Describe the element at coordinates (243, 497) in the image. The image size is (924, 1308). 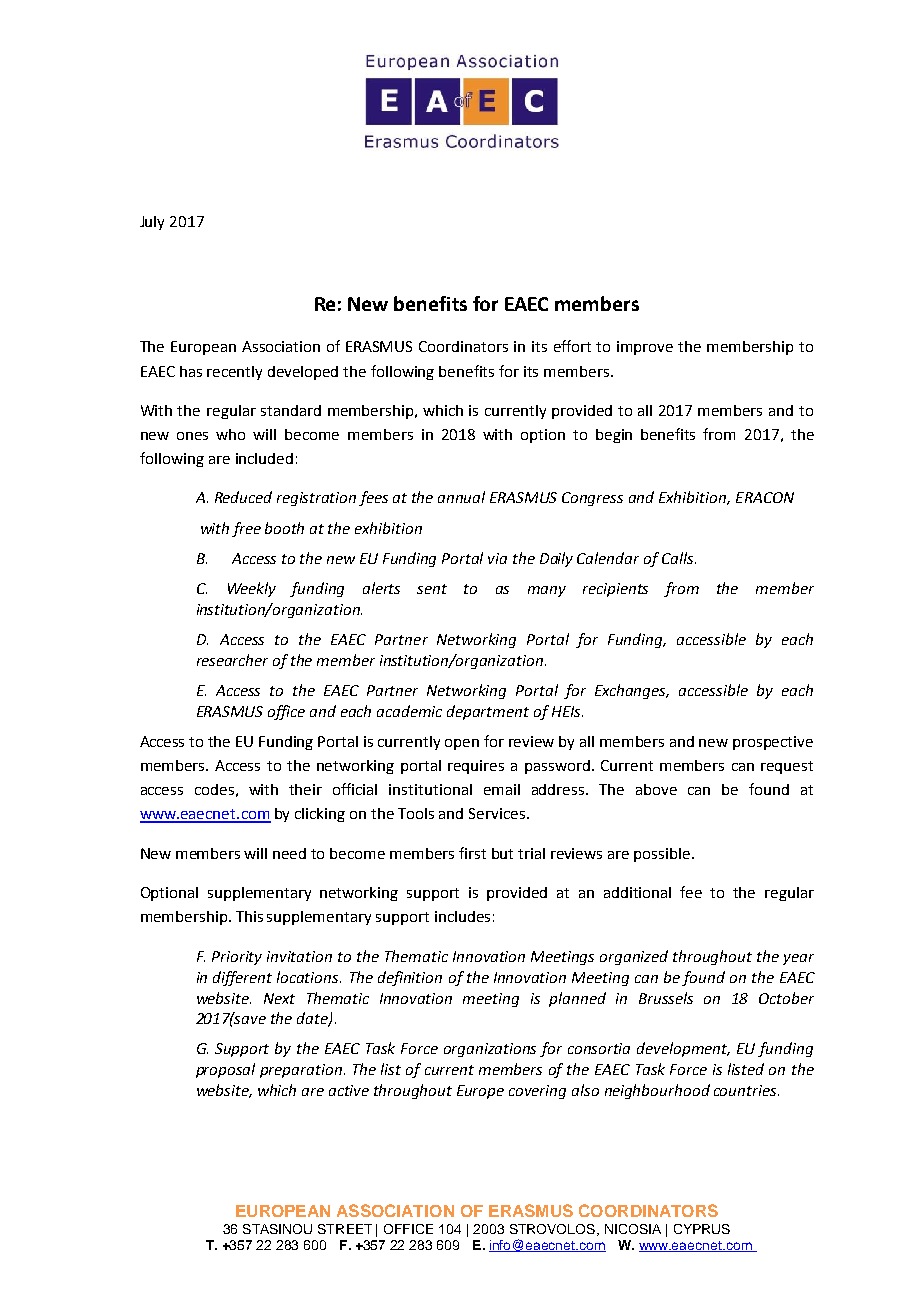
I see `Reduced` at that location.
